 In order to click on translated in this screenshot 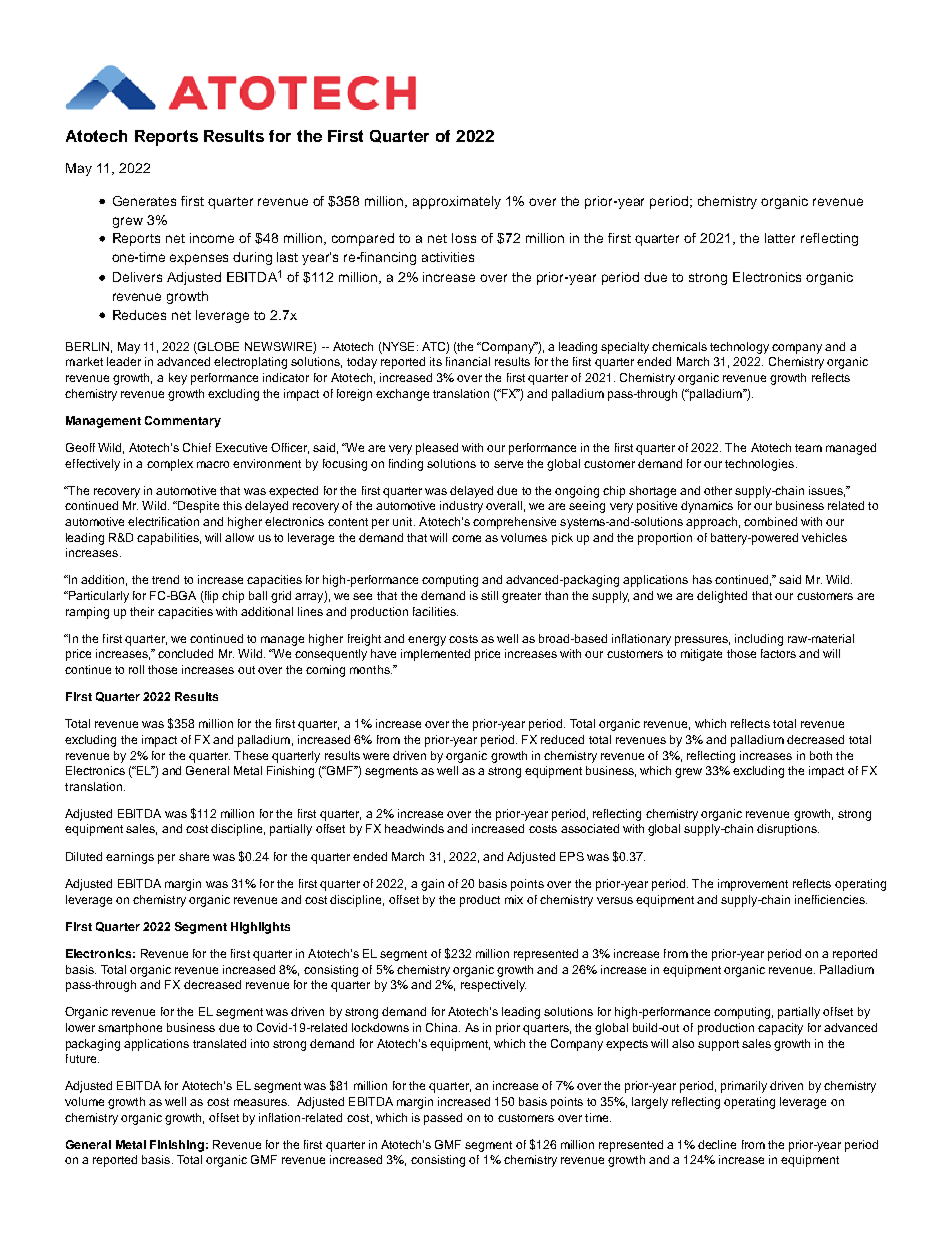, I will do `click(219, 1043)`.
